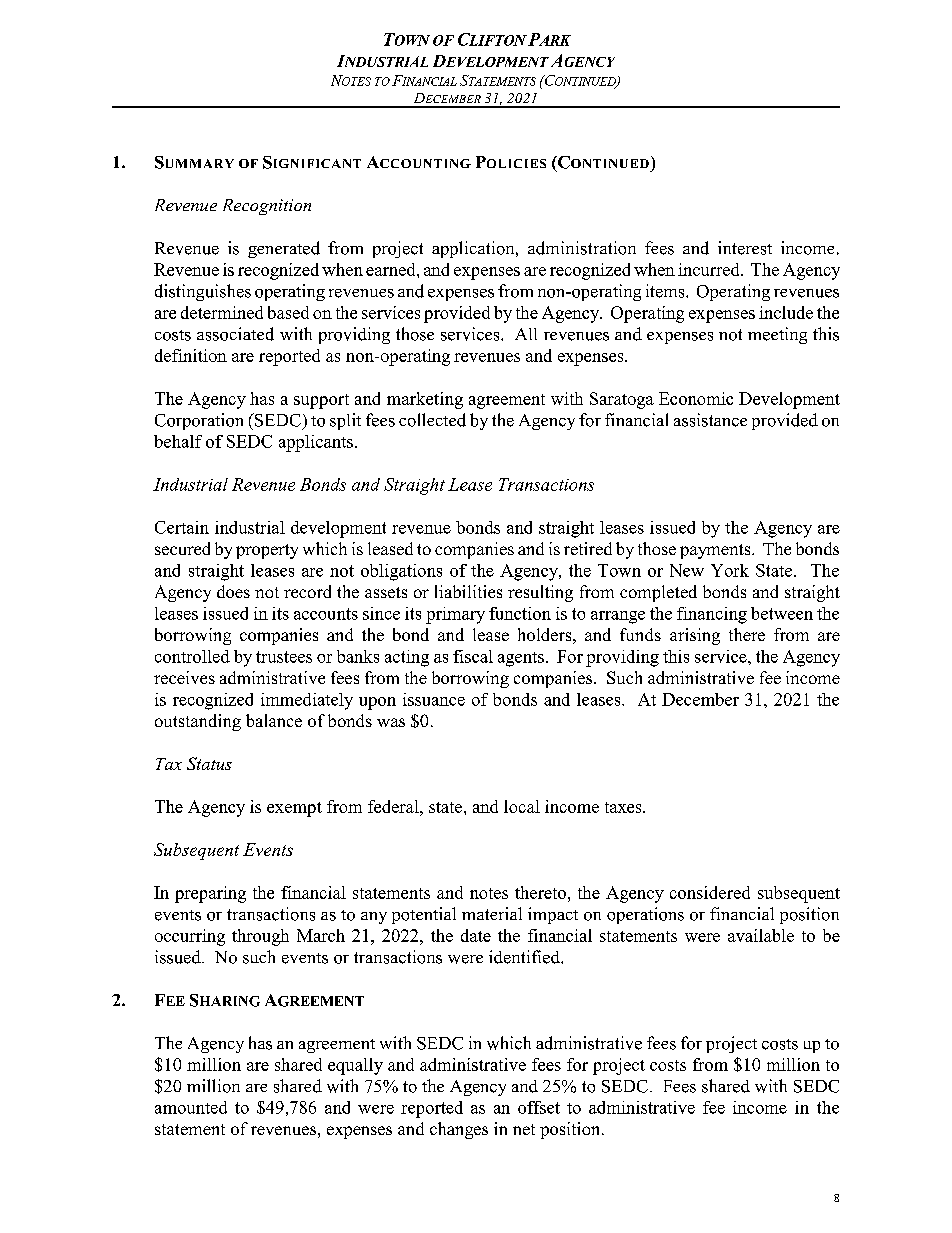 This screenshot has height=1233, width=952. Describe the element at coordinates (284, 249) in the screenshot. I see `generated` at that location.
